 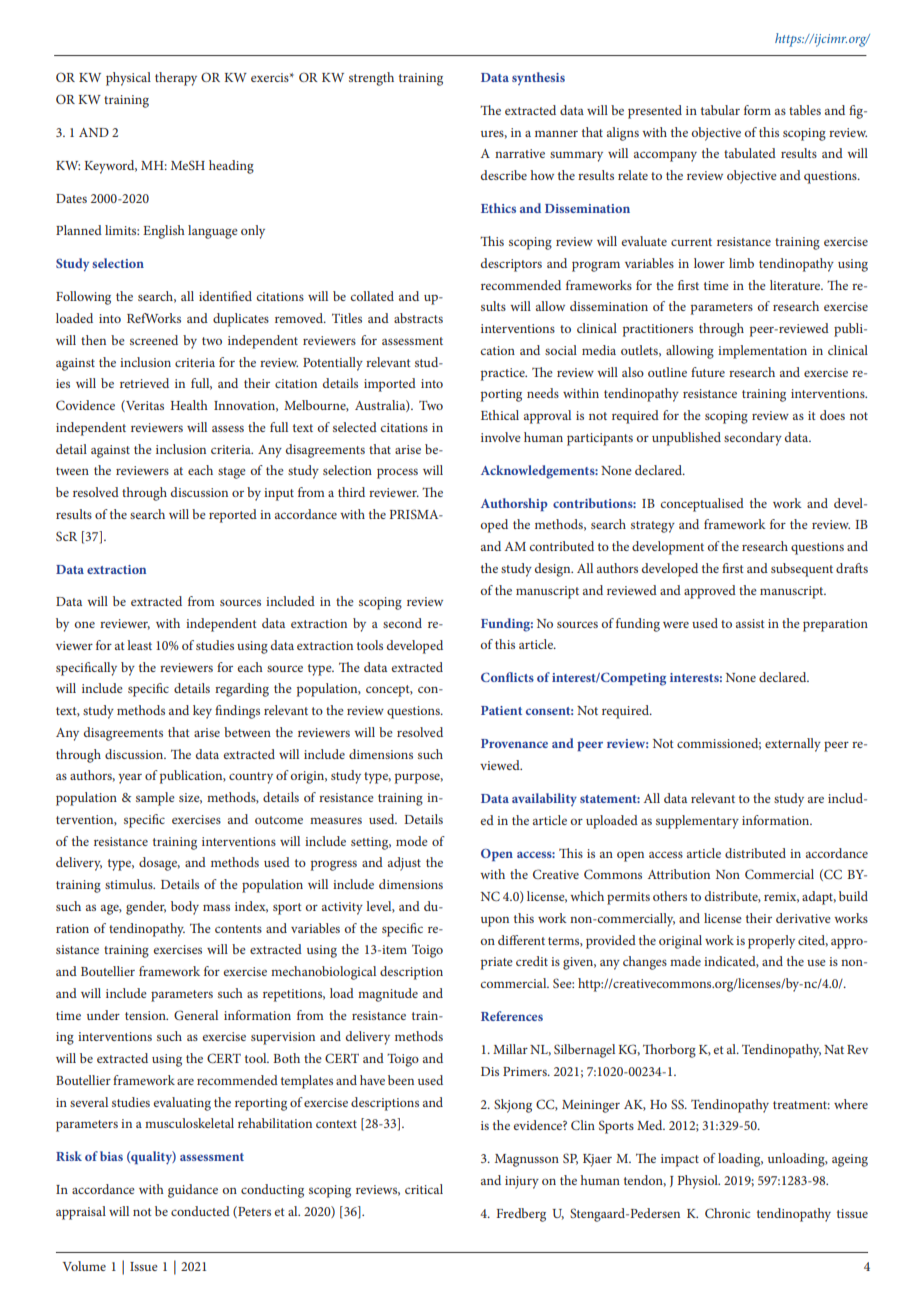 I want to click on assist, so click(x=750, y=623).
